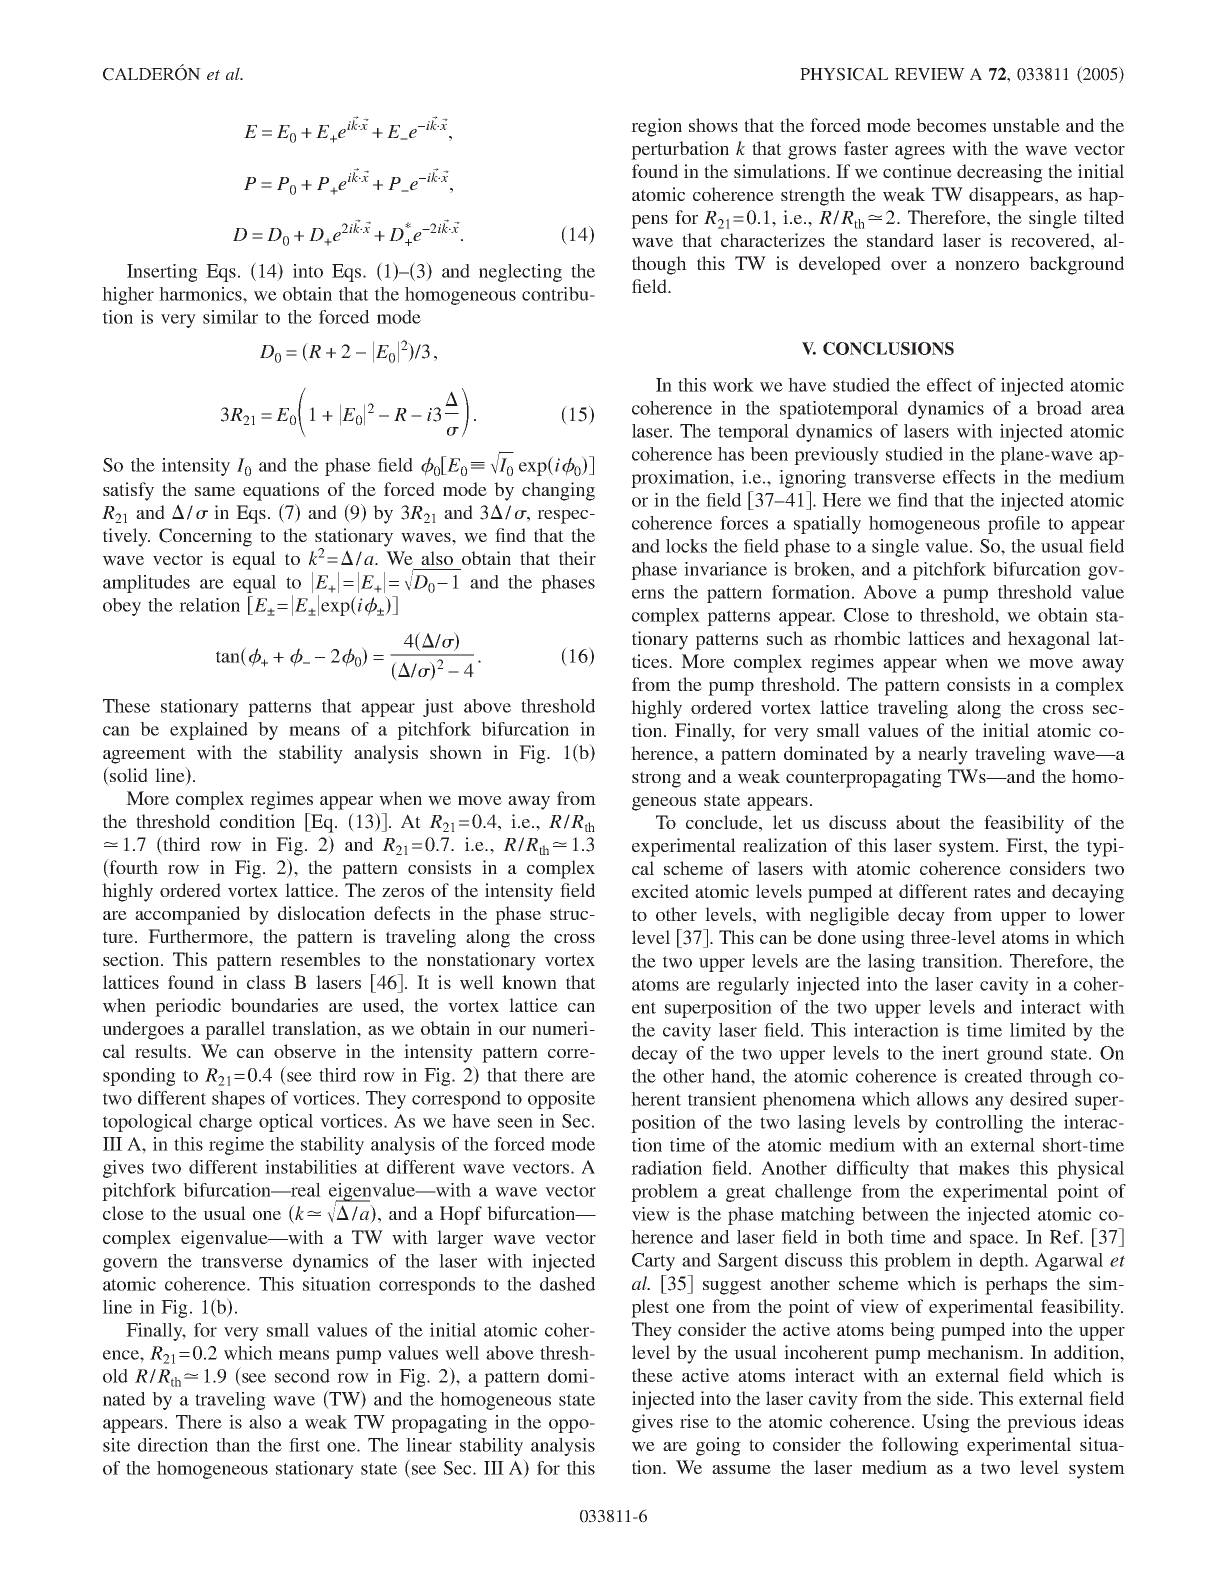 This document has height=1590, width=1229. Describe the element at coordinates (920, 1446) in the document. I see `following` at that location.
